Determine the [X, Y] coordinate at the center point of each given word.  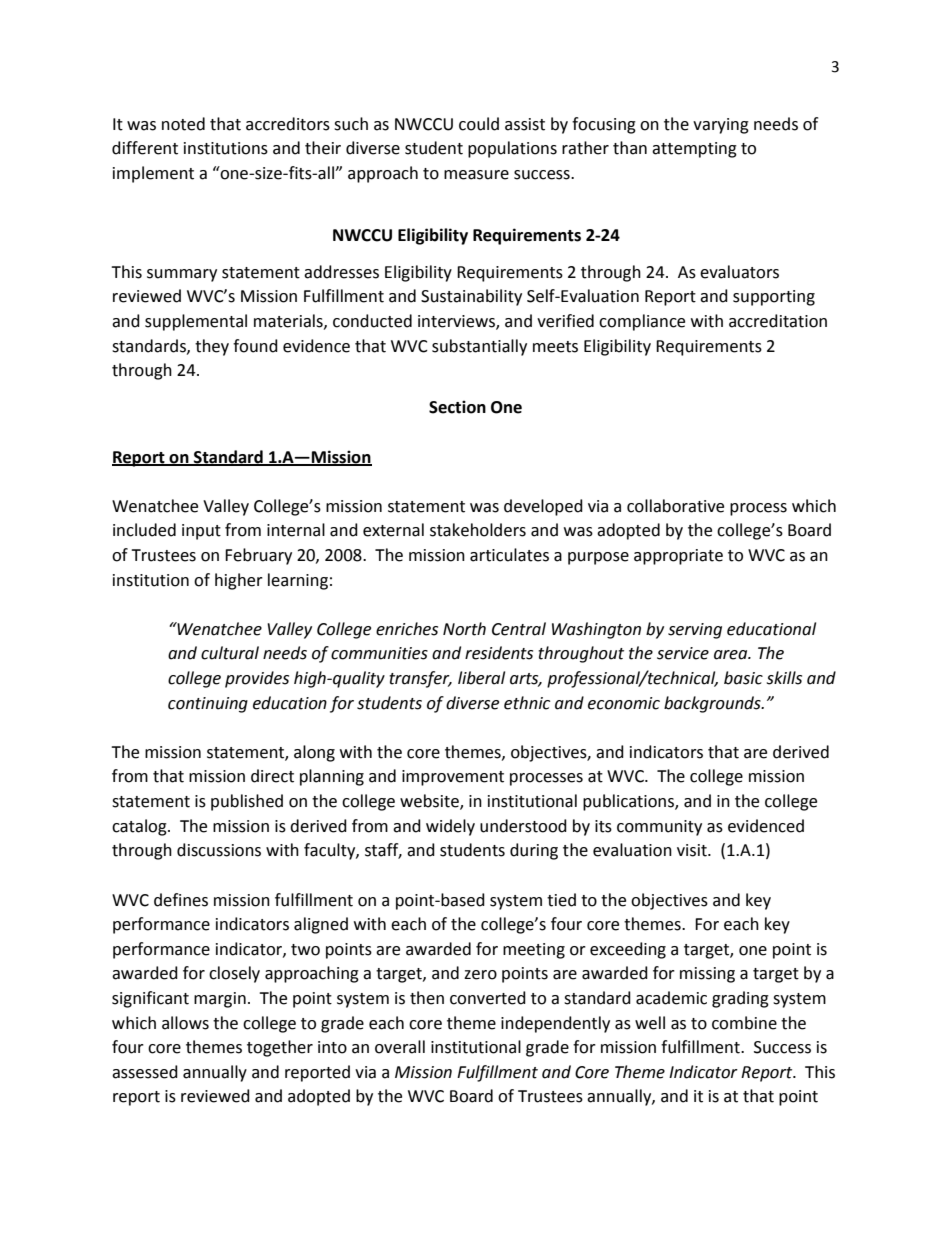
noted [183, 124]
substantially [479, 347]
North [464, 629]
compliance [642, 322]
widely [450, 827]
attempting [694, 150]
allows [185, 1023]
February [258, 556]
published [247, 802]
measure [476, 175]
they [212, 347]
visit [693, 850]
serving [695, 631]
